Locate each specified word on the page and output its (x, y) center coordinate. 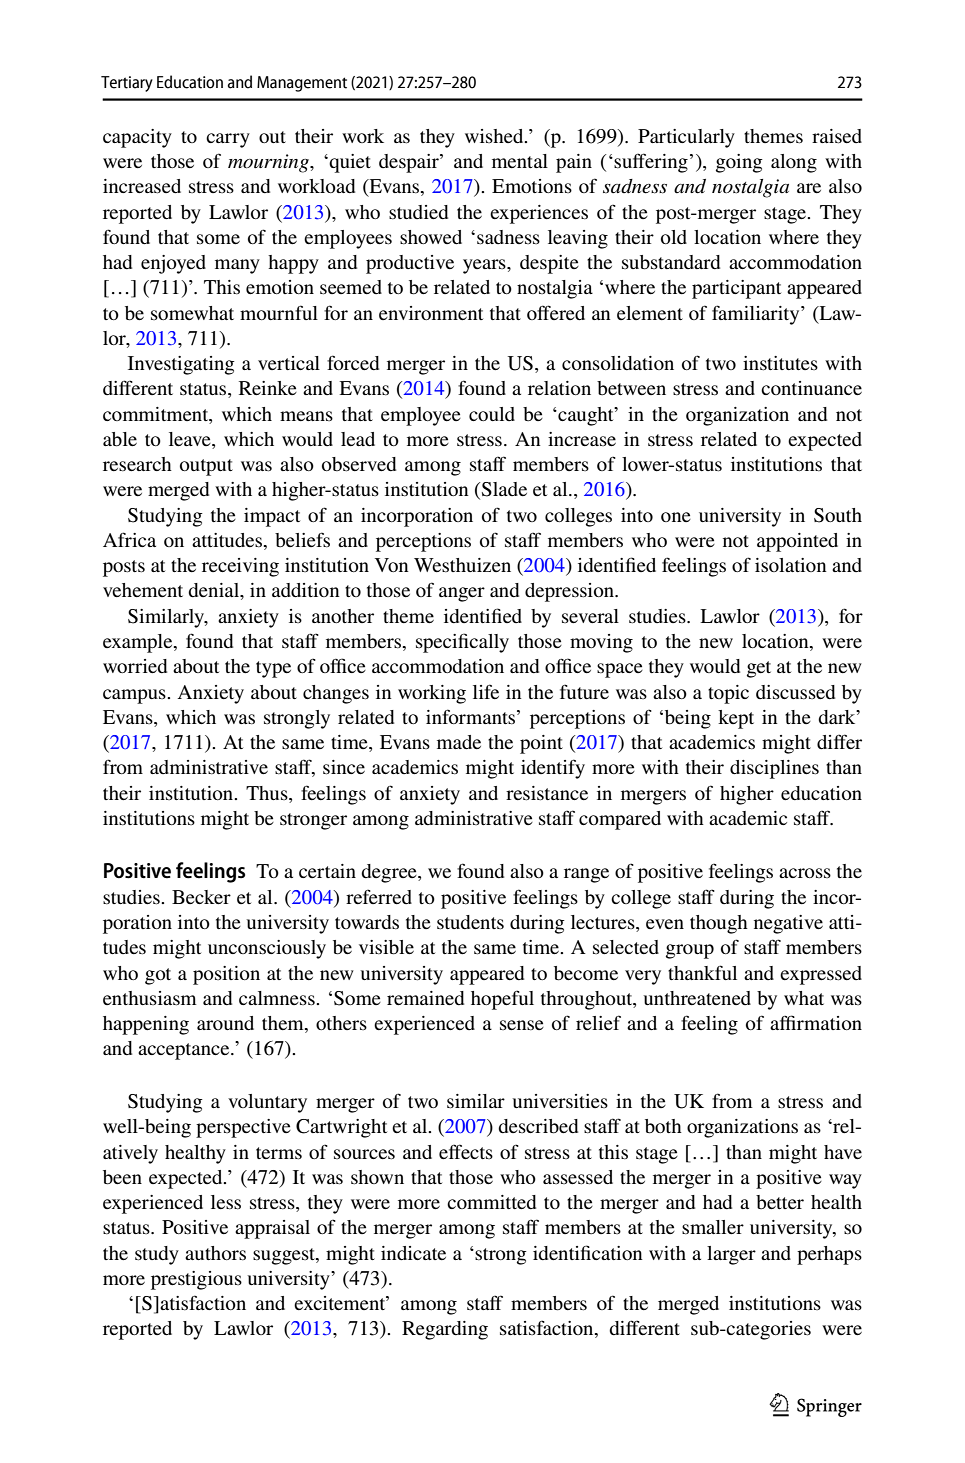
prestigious (196, 1280)
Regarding (445, 1330)
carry (228, 140)
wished (495, 136)
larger (731, 1255)
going (739, 163)
